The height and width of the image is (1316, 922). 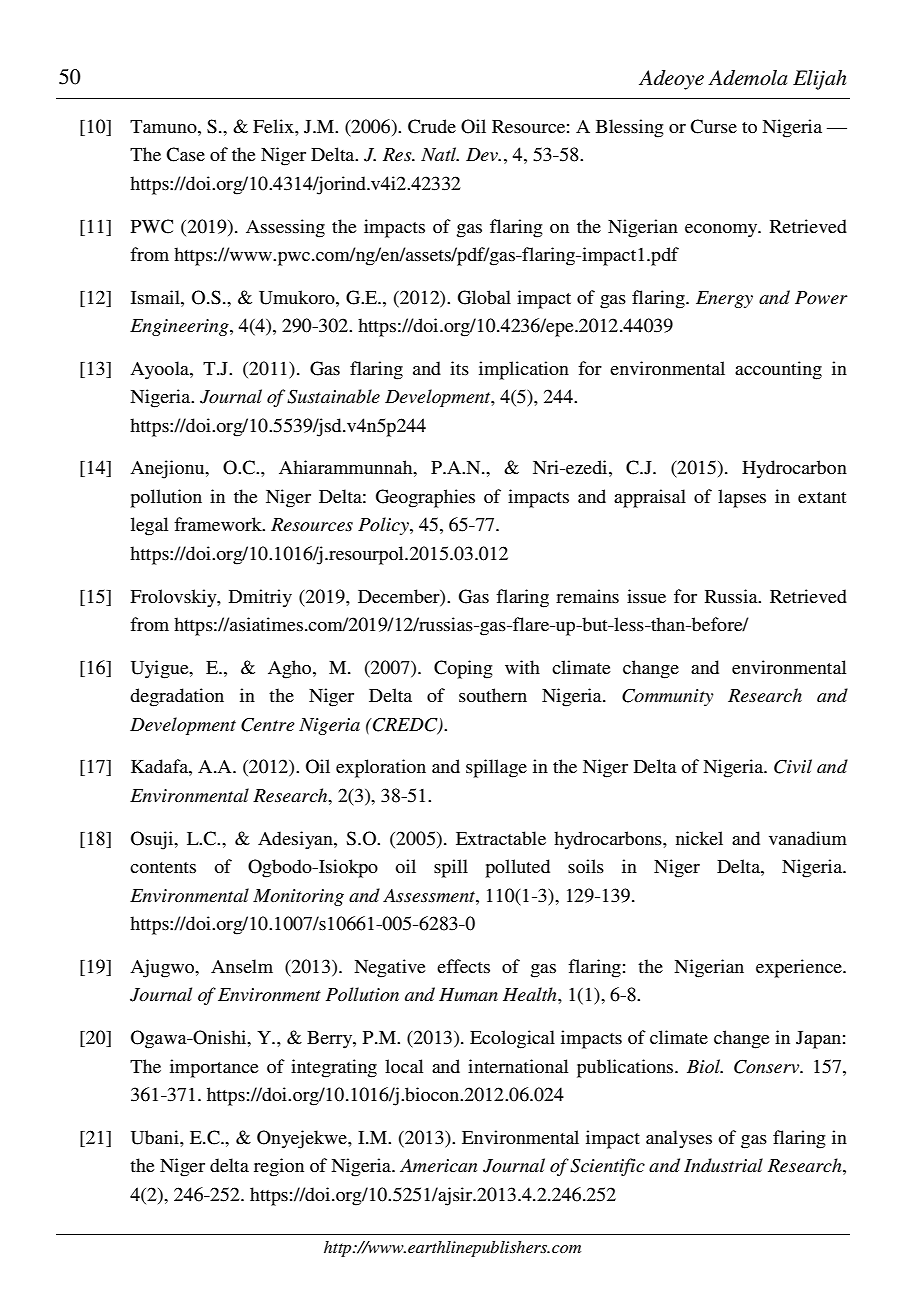 I want to click on Civil, so click(x=793, y=766).
